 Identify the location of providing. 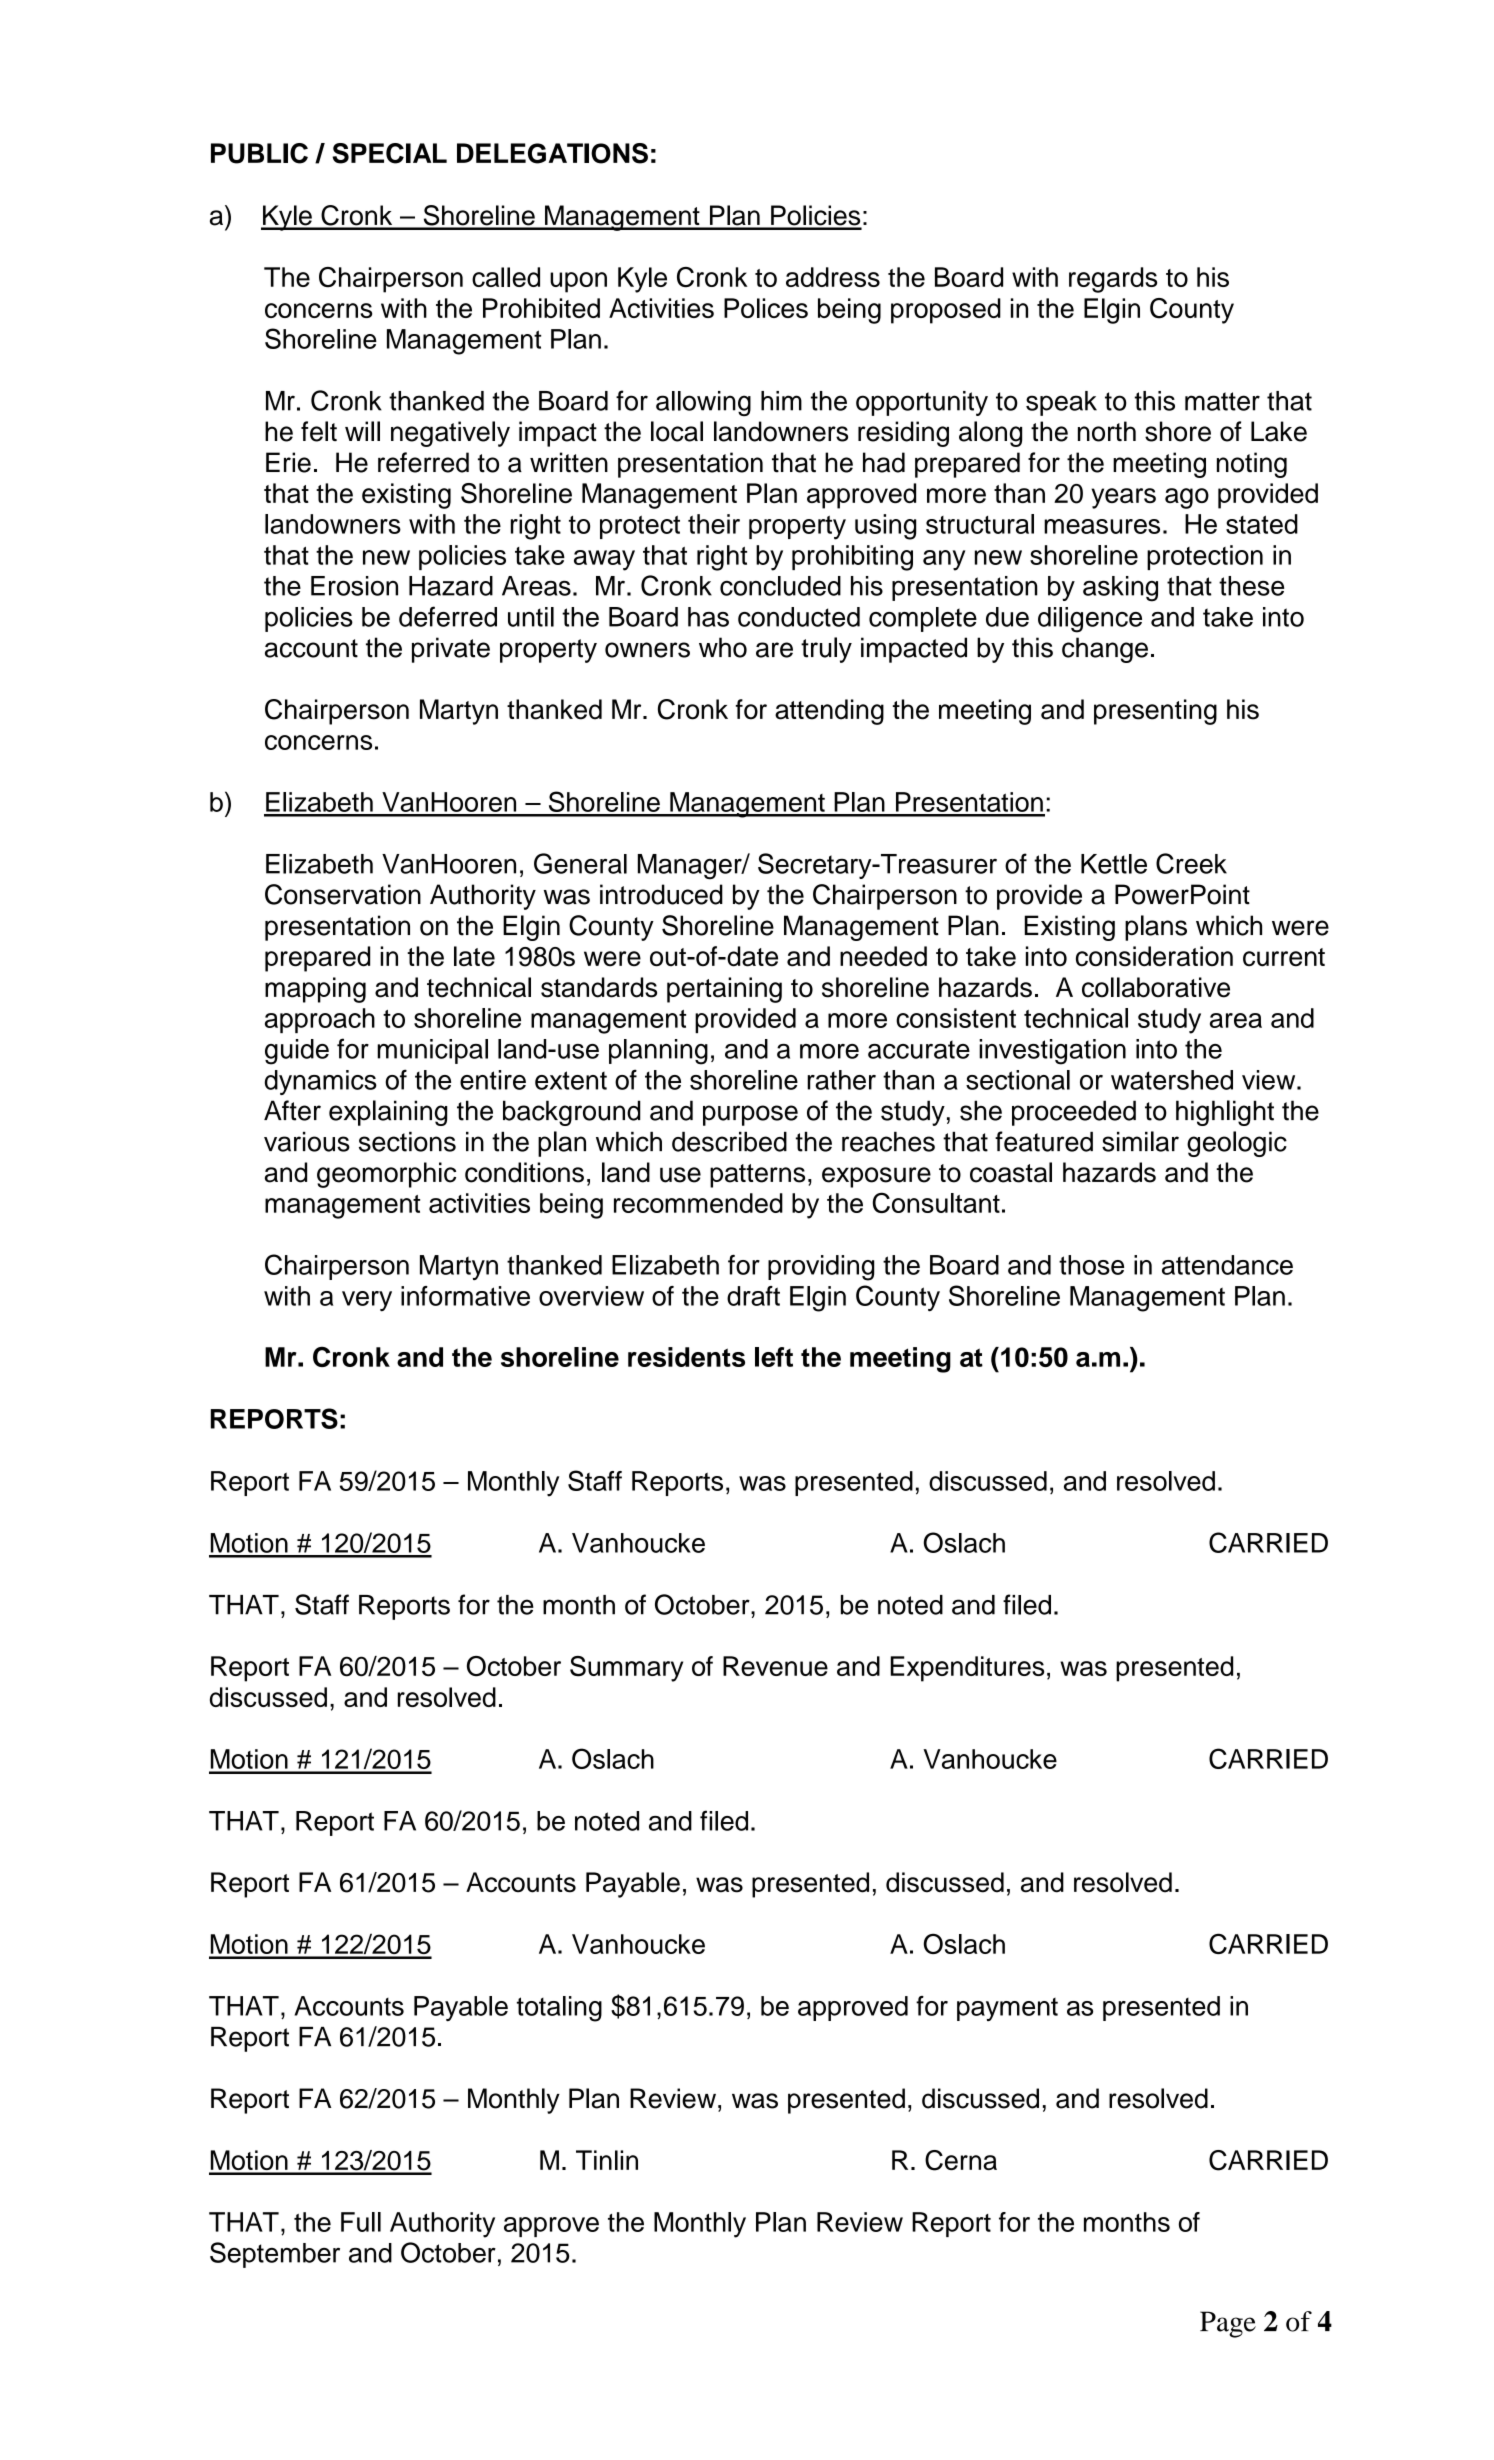
(821, 1268).
